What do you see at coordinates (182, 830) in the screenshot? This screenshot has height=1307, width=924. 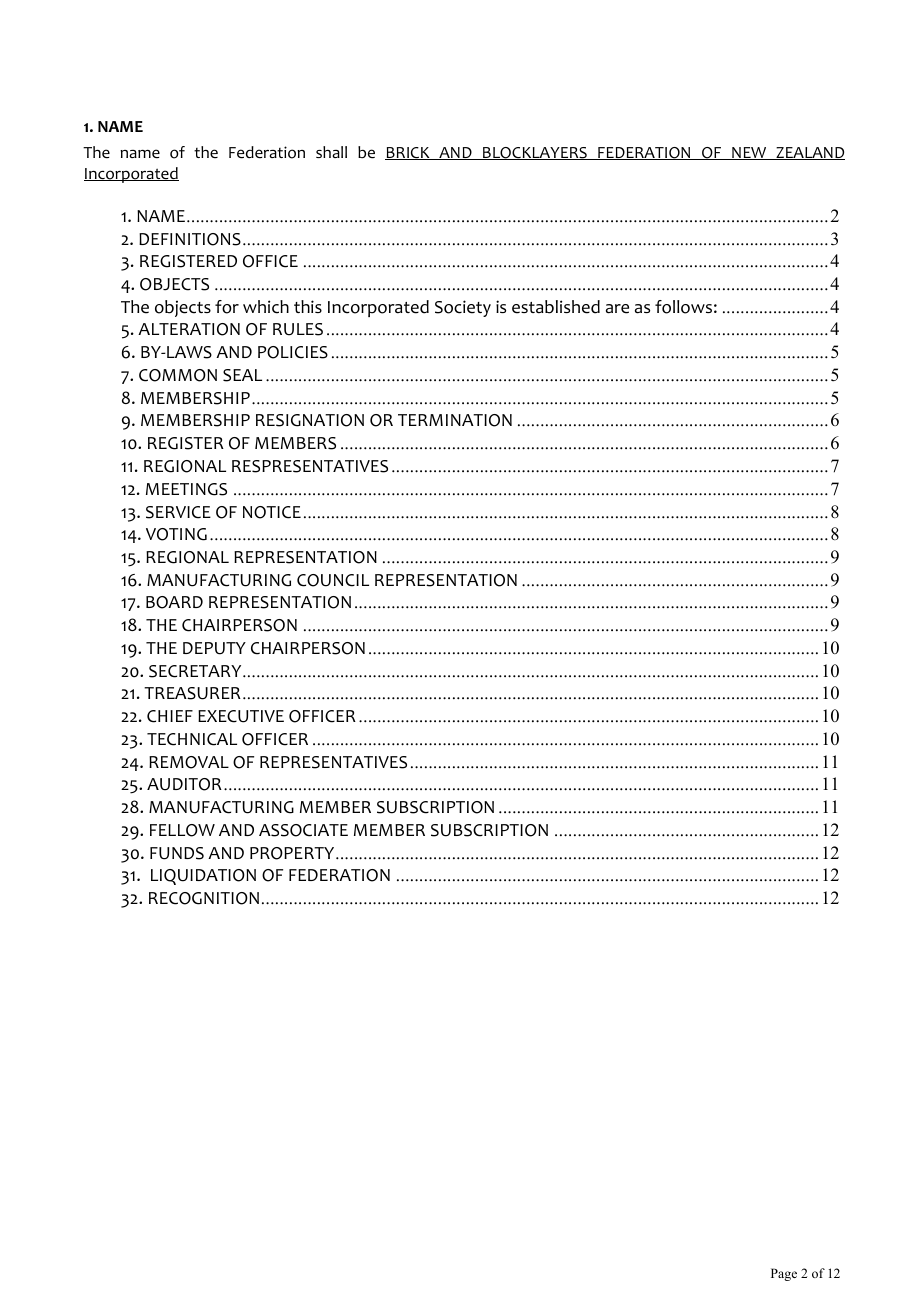 I see `FELLOW` at bounding box center [182, 830].
